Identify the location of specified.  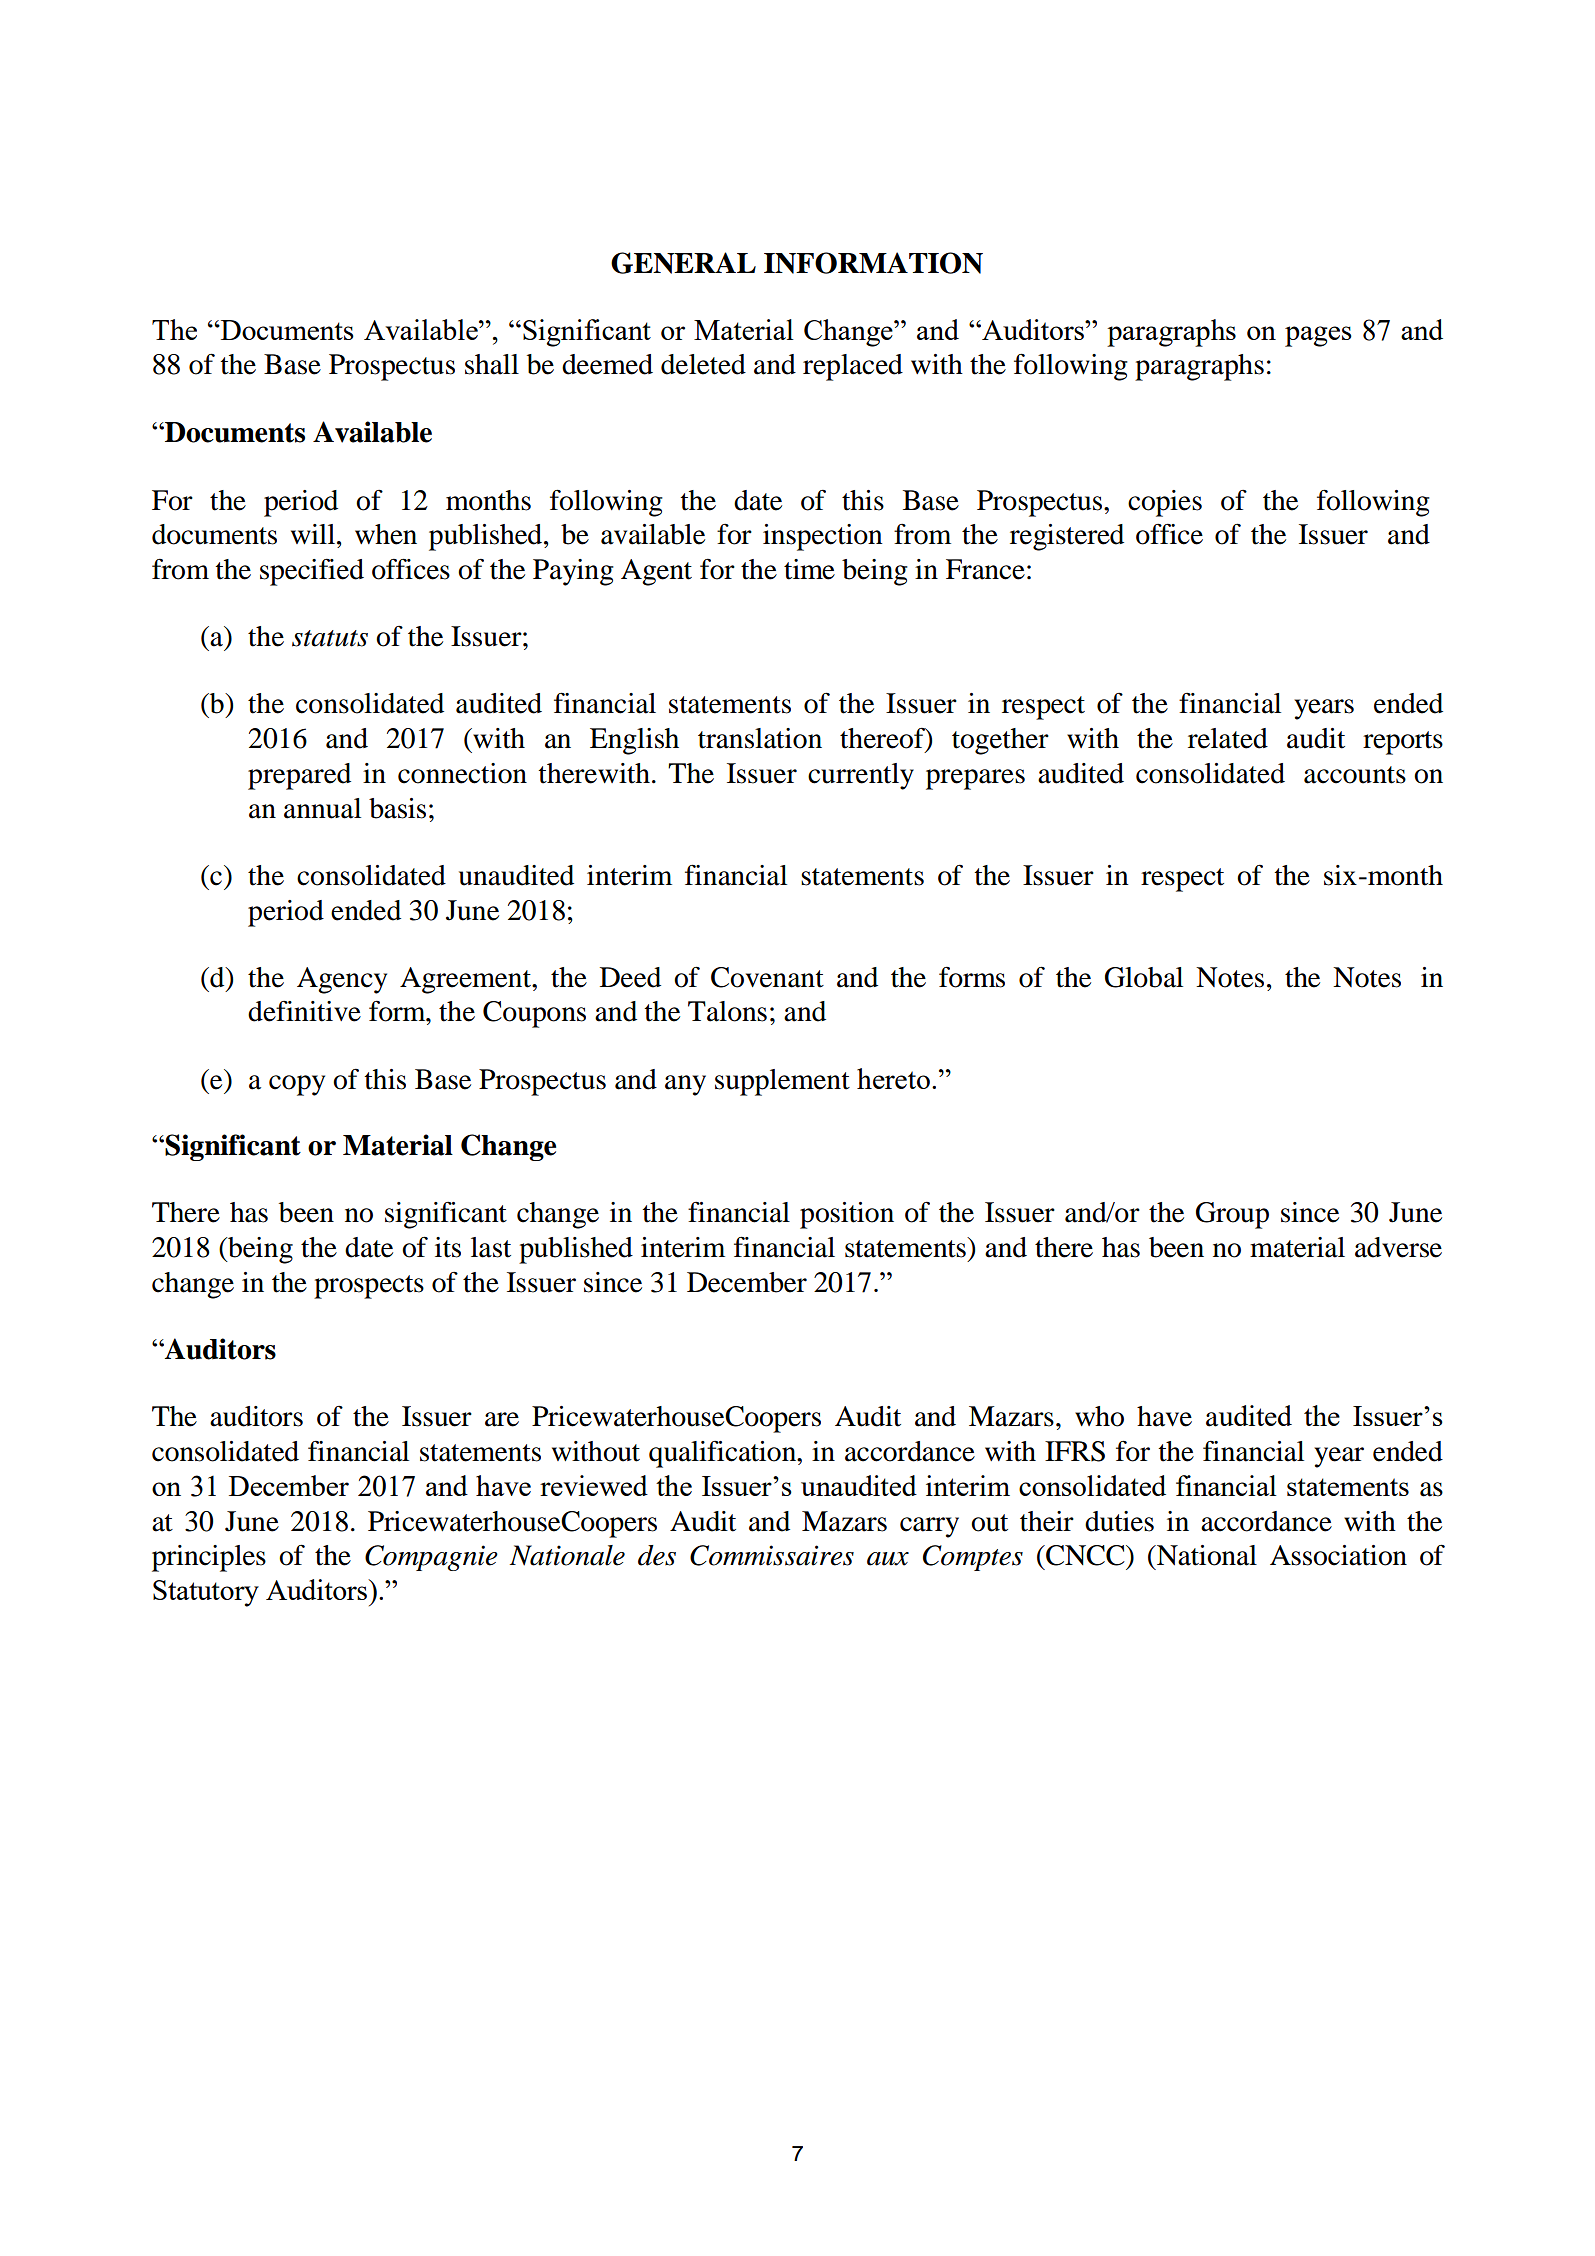
(312, 572).
